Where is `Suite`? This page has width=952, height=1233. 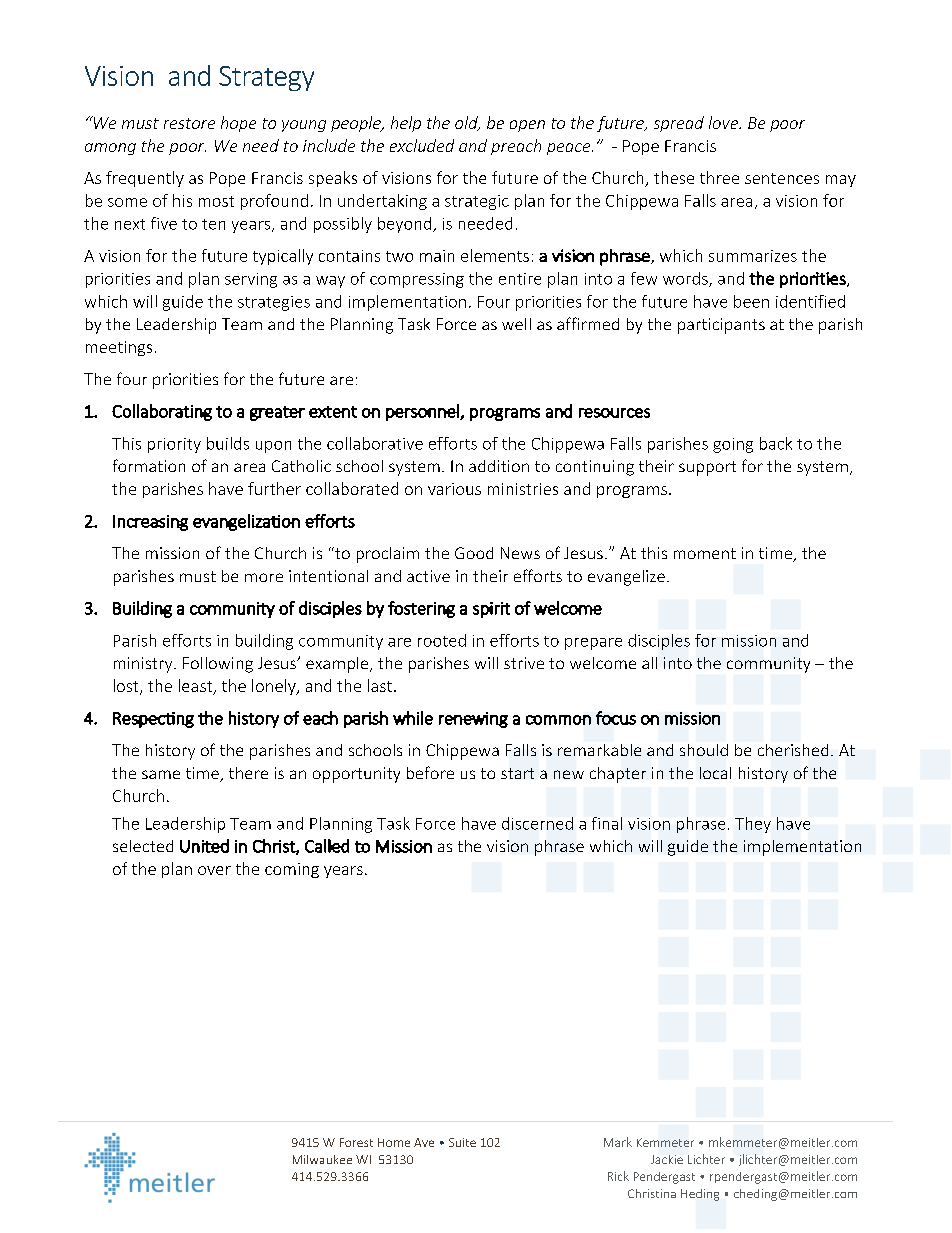 Suite is located at coordinates (462, 1142).
